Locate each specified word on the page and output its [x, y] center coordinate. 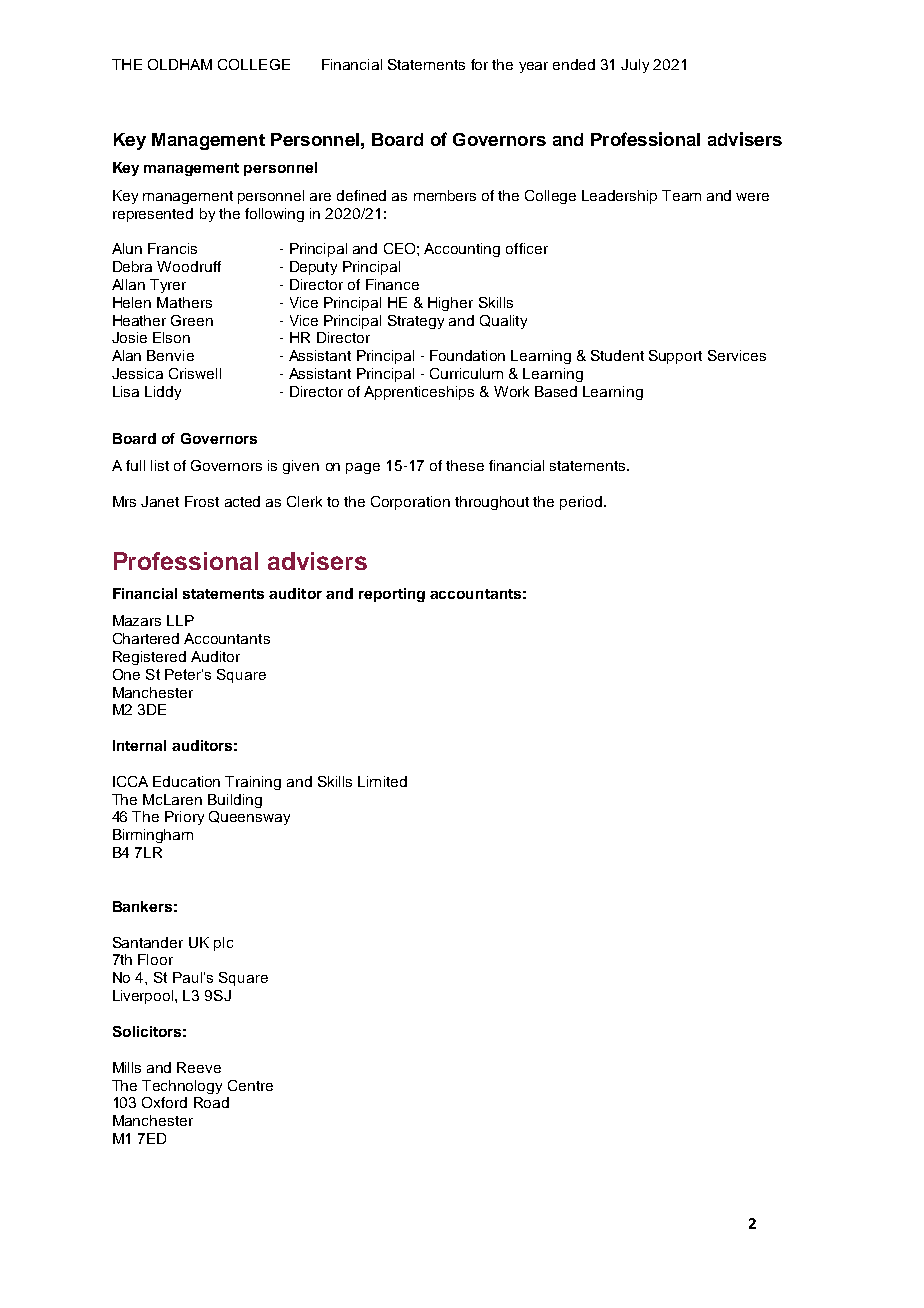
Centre [250, 1085]
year [533, 67]
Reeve [199, 1067]
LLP [180, 620]
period [582, 503]
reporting [392, 595]
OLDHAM [180, 64]
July [635, 66]
